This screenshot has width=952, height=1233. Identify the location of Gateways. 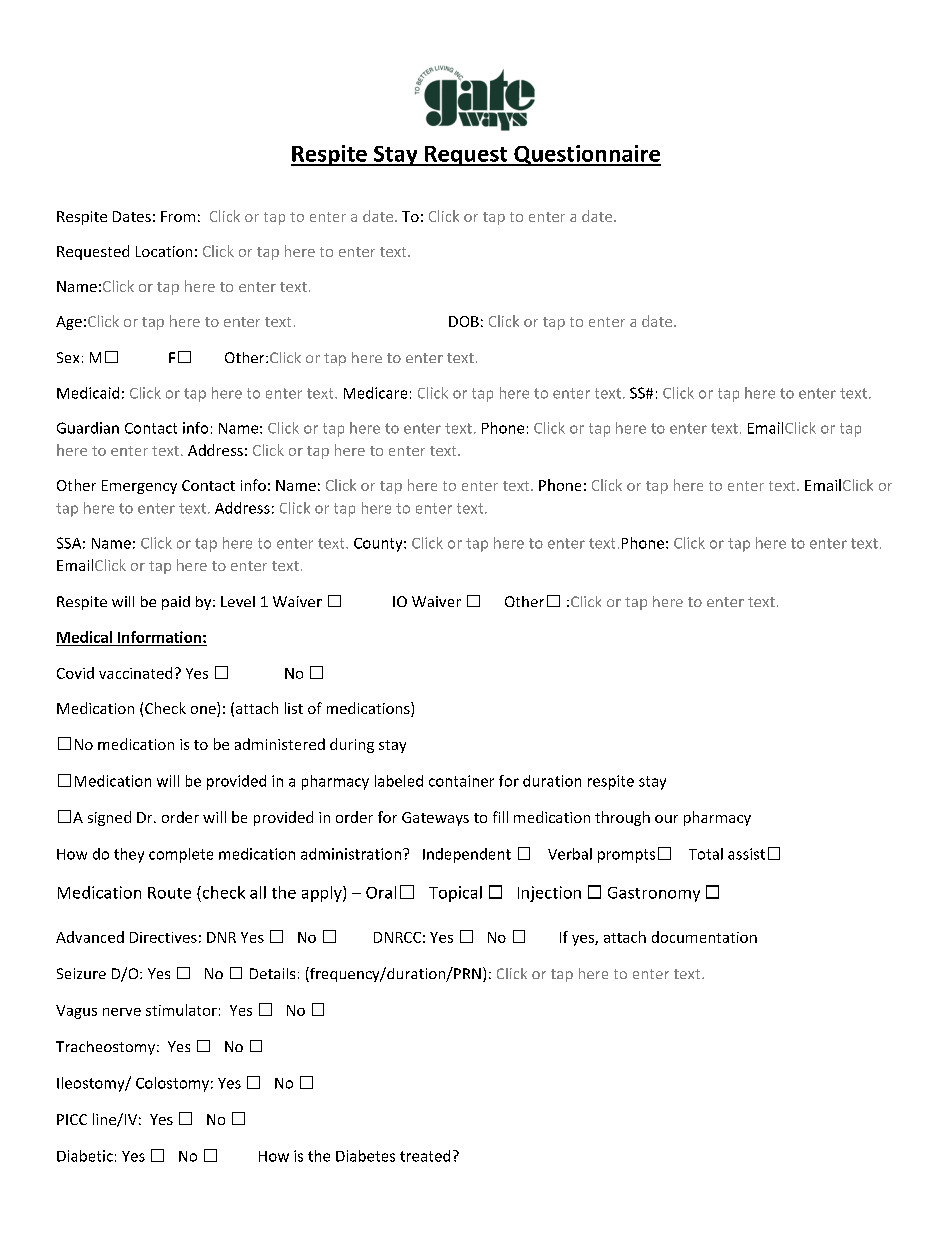
(435, 819).
